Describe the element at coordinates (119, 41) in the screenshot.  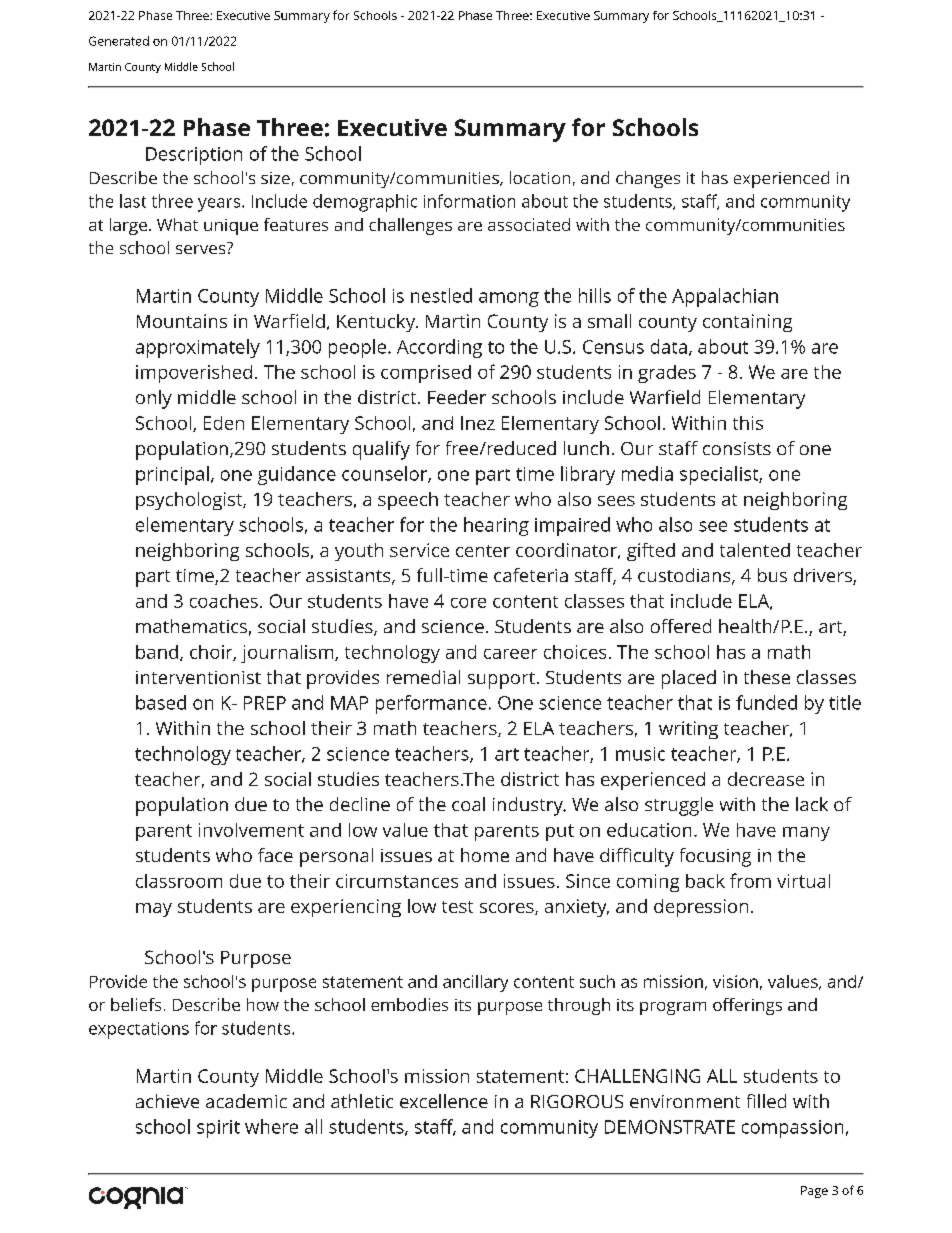
I see `Generated` at that location.
